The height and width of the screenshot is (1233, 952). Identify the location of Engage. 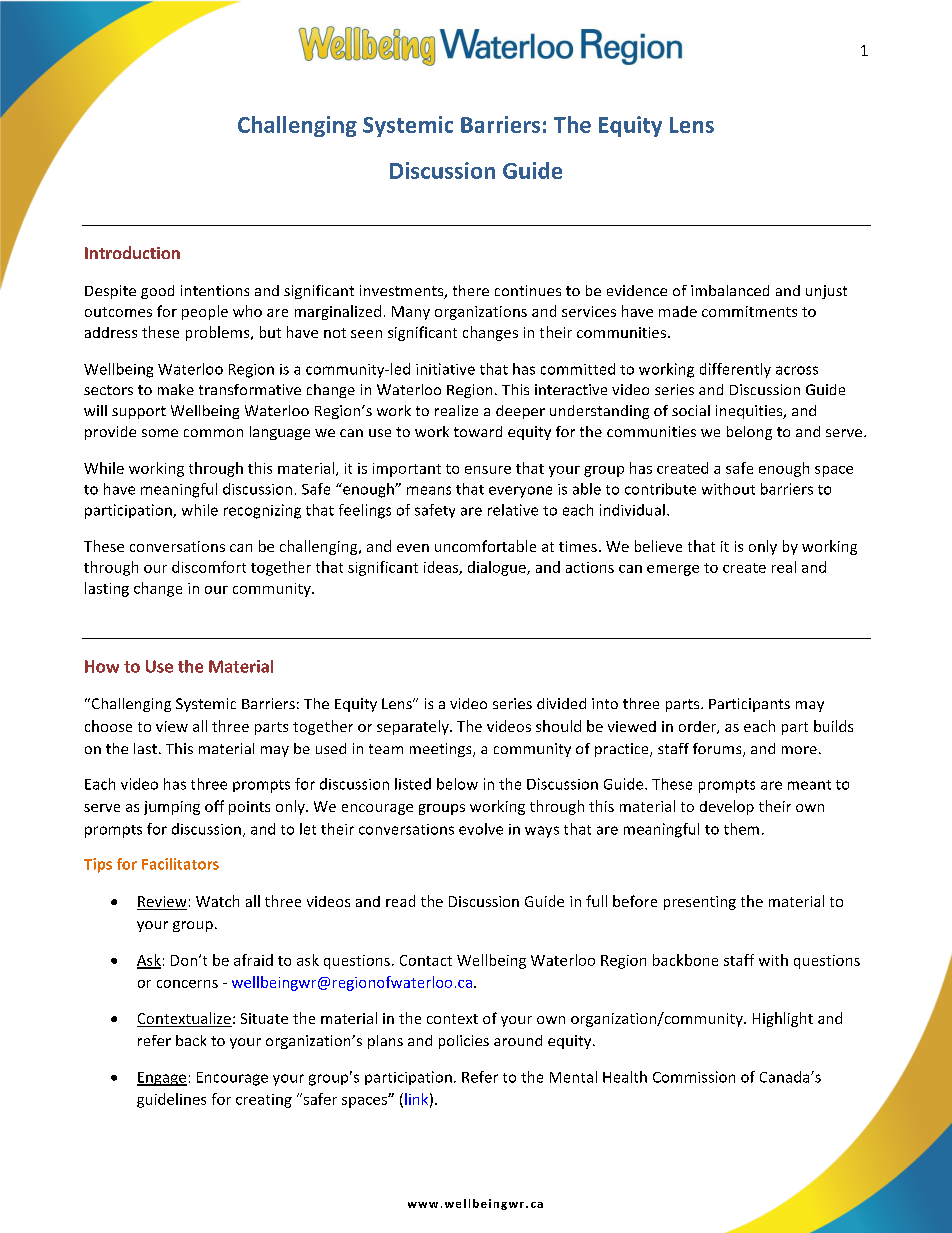
(162, 1079).
